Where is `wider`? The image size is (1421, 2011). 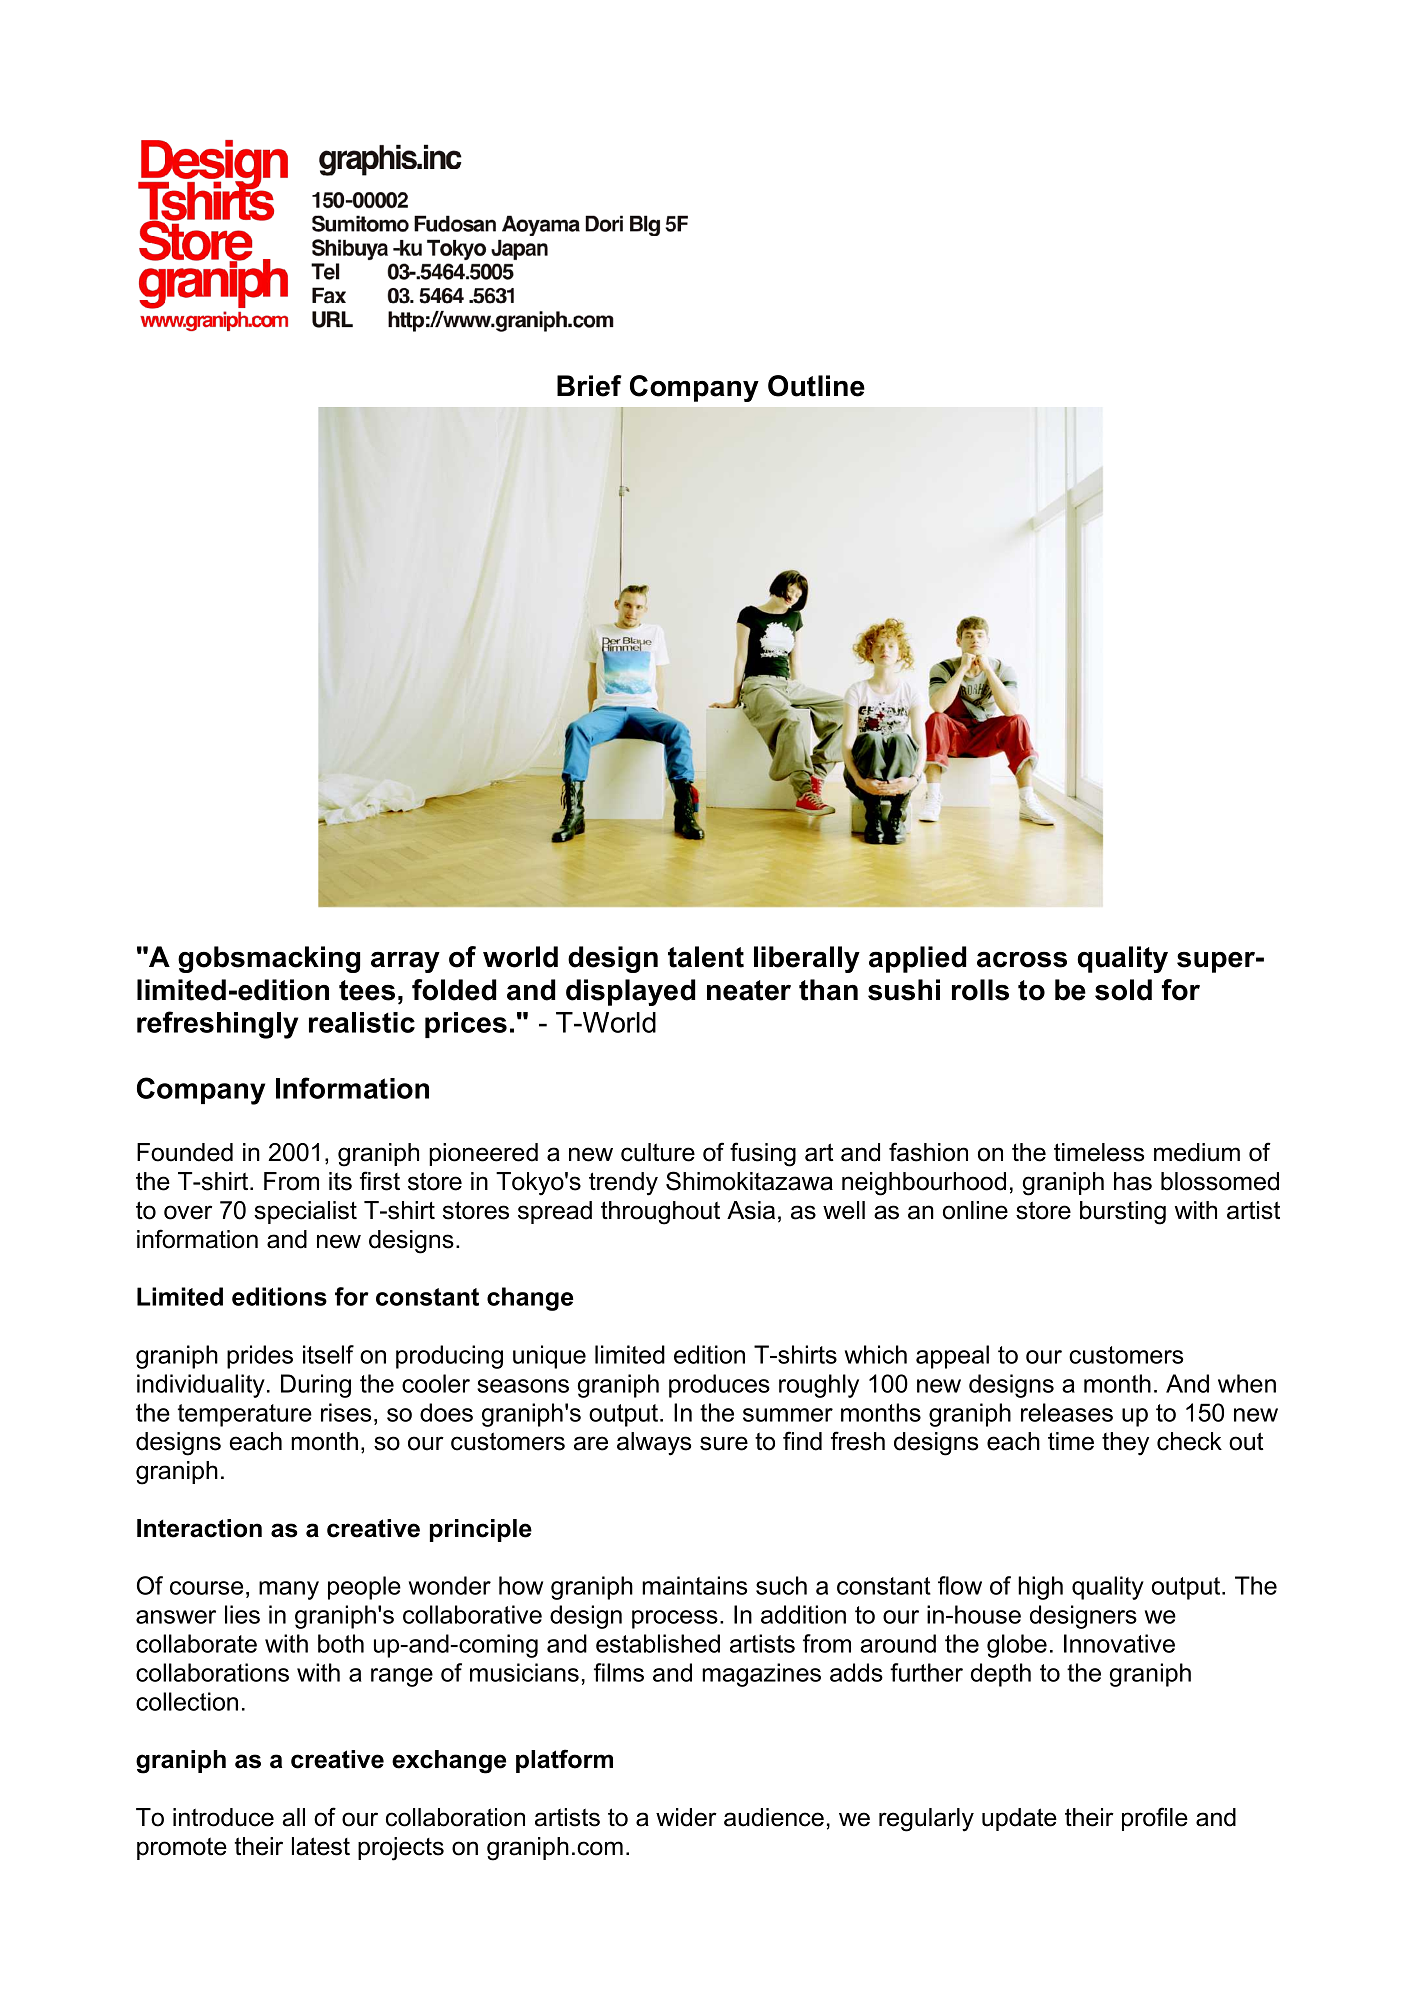
wider is located at coordinates (686, 1817).
